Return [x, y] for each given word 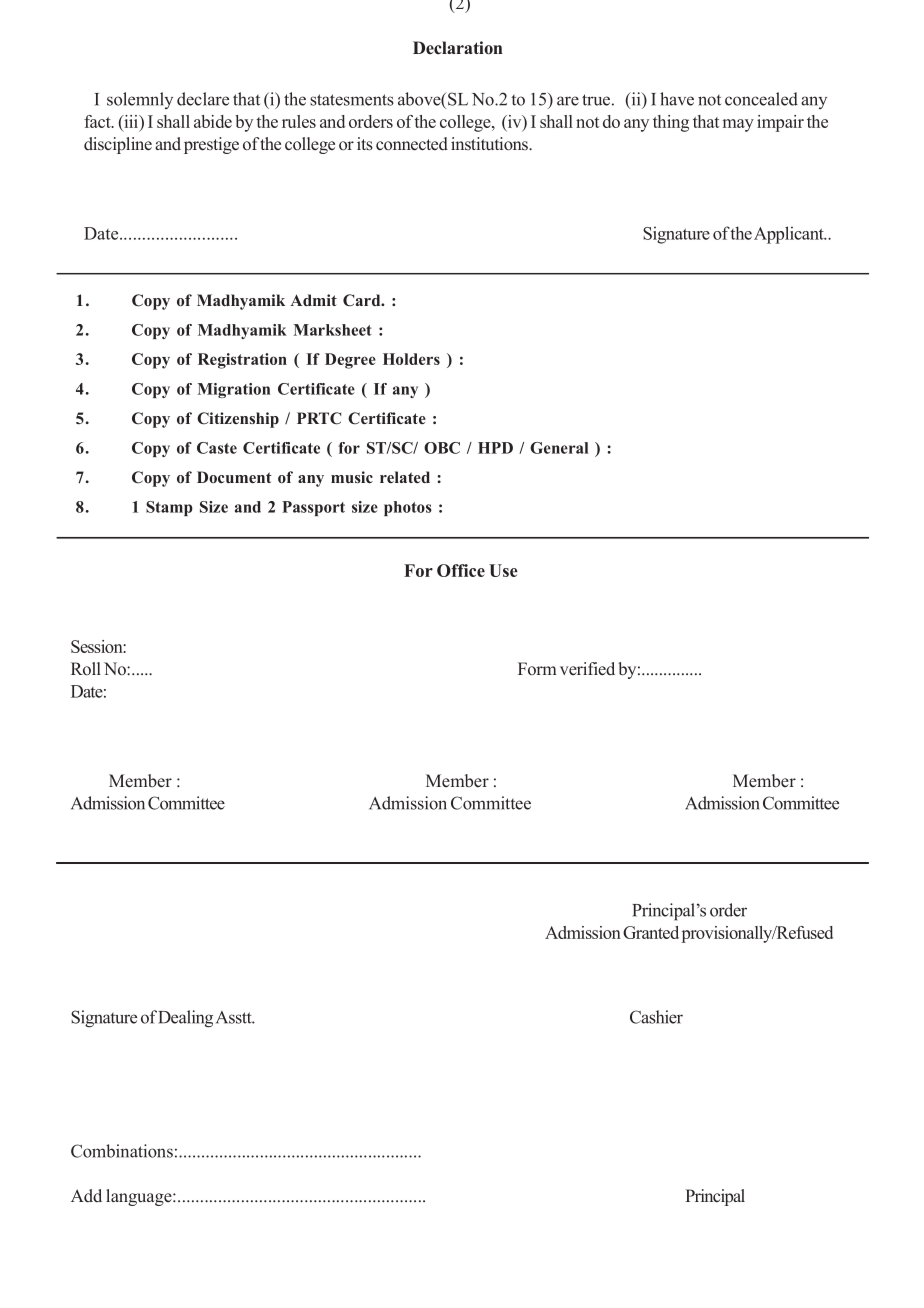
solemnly [140, 100]
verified [587, 669]
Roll [86, 668]
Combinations [122, 1151]
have [677, 99]
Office [461, 570]
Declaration [458, 48]
